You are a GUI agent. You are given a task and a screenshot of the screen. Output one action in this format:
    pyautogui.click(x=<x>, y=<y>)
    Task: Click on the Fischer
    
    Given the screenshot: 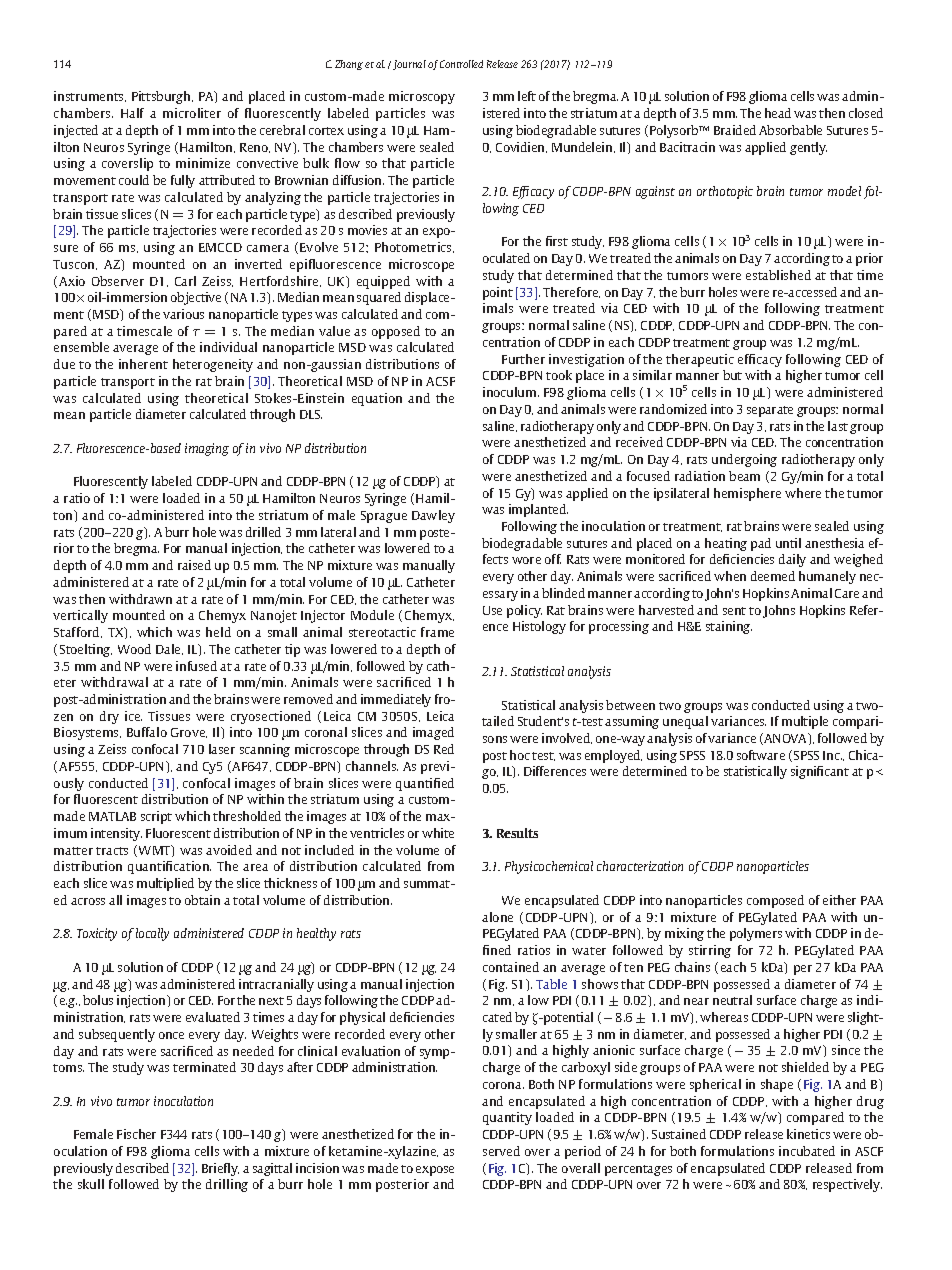 What is the action you would take?
    pyautogui.click(x=136, y=1134)
